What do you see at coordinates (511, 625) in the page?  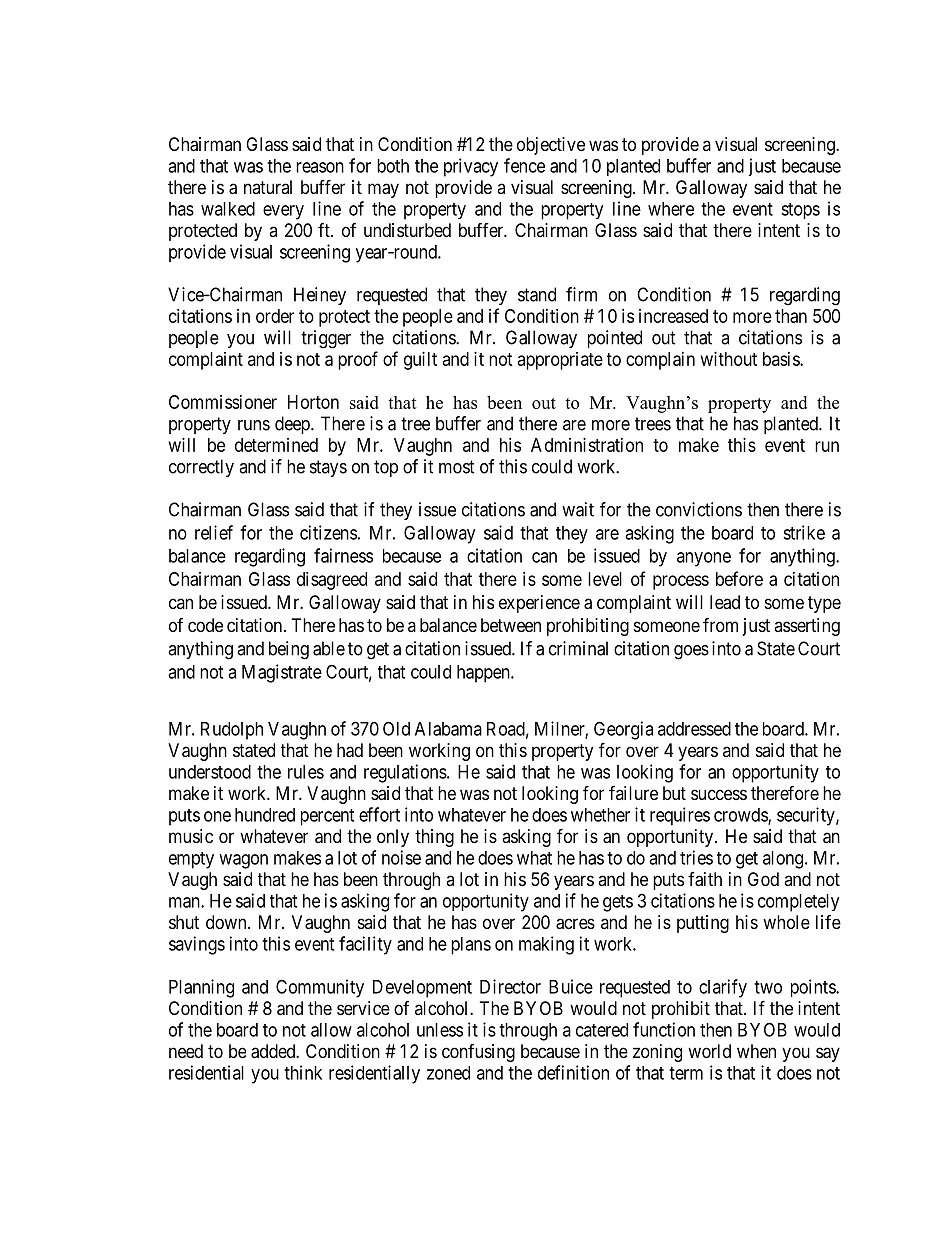 I see `between` at bounding box center [511, 625].
